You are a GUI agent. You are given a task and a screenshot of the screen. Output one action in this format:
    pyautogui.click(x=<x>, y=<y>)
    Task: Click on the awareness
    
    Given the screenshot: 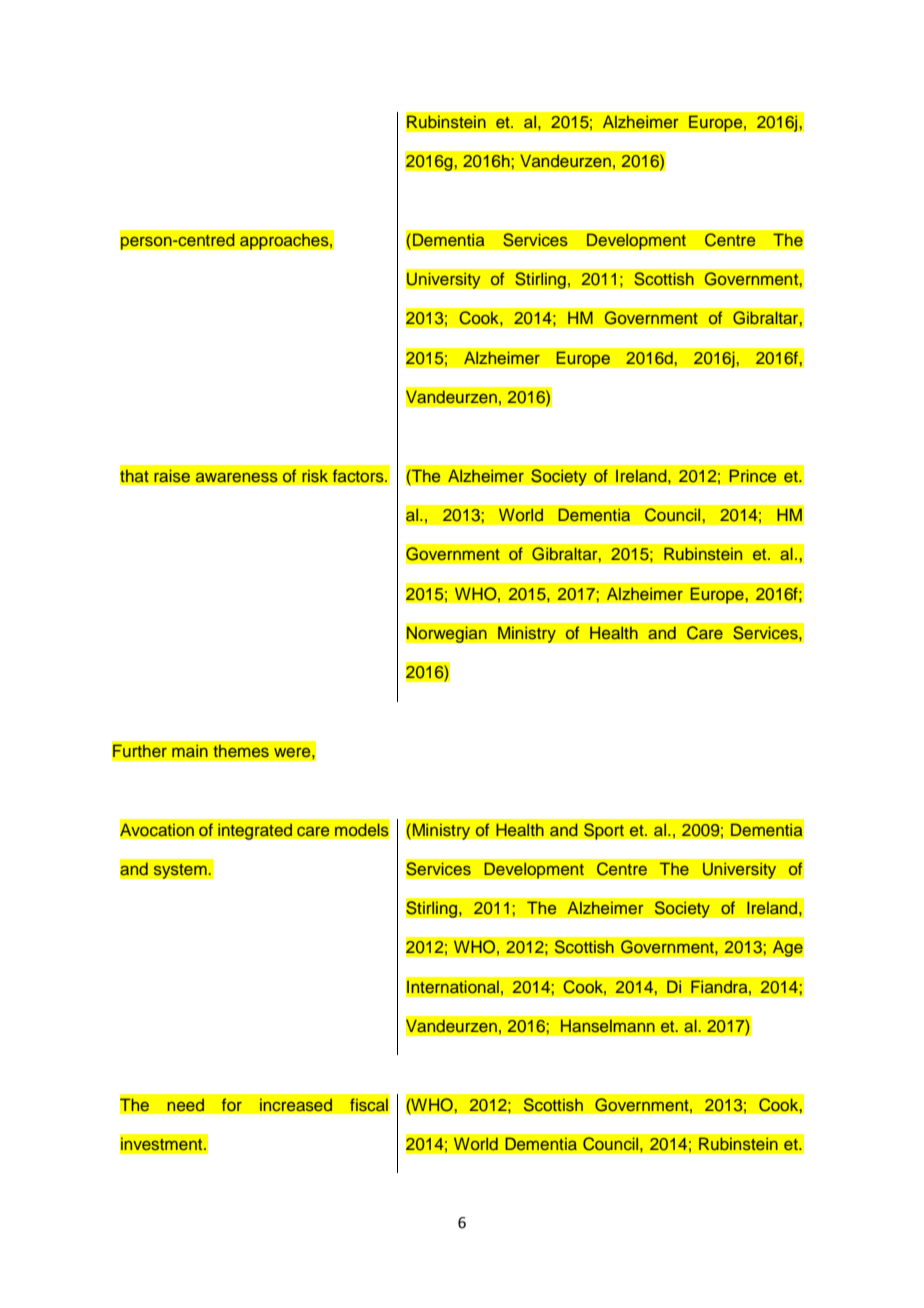 What is the action you would take?
    pyautogui.click(x=237, y=477)
